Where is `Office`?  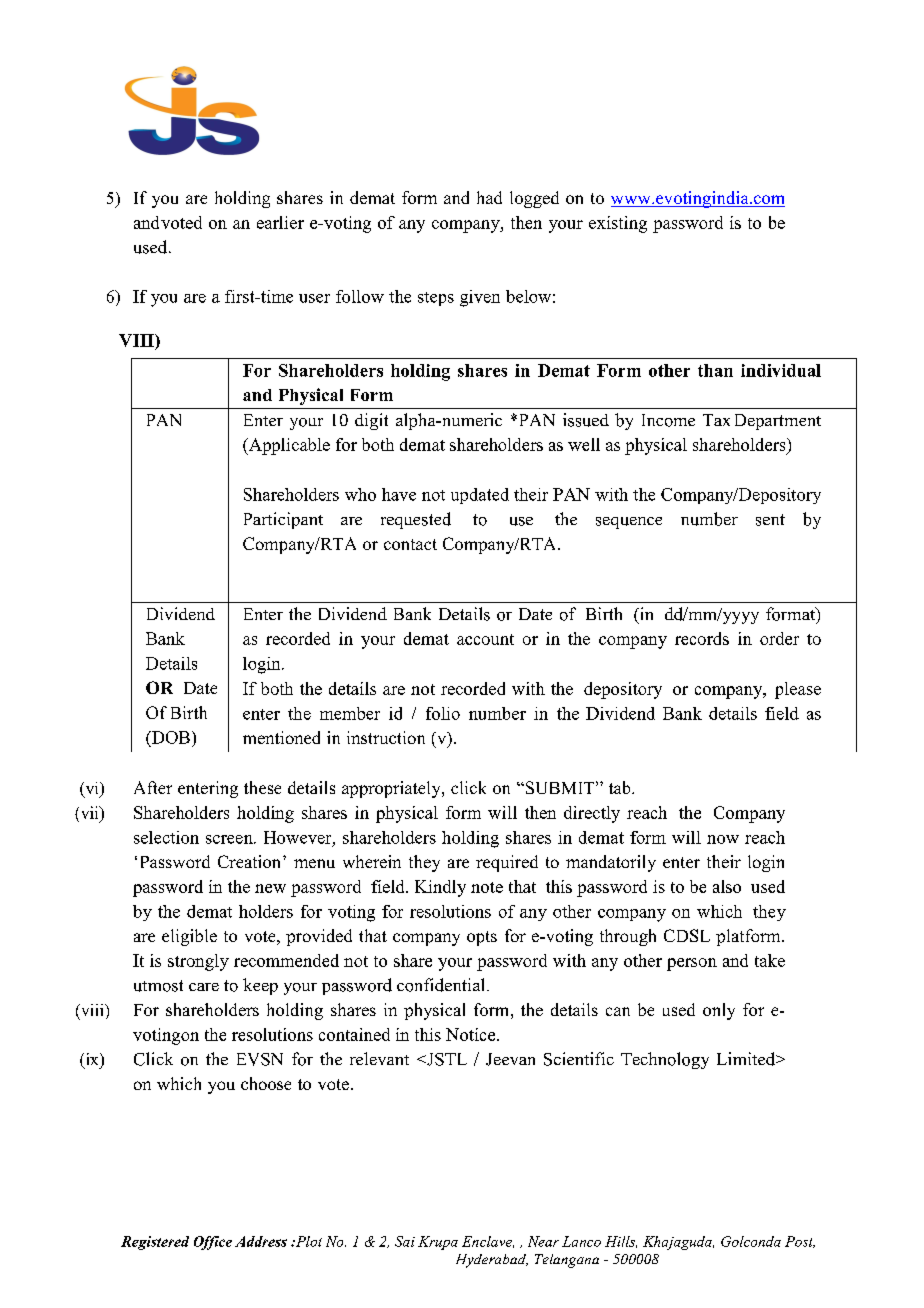
Office is located at coordinates (213, 1243).
